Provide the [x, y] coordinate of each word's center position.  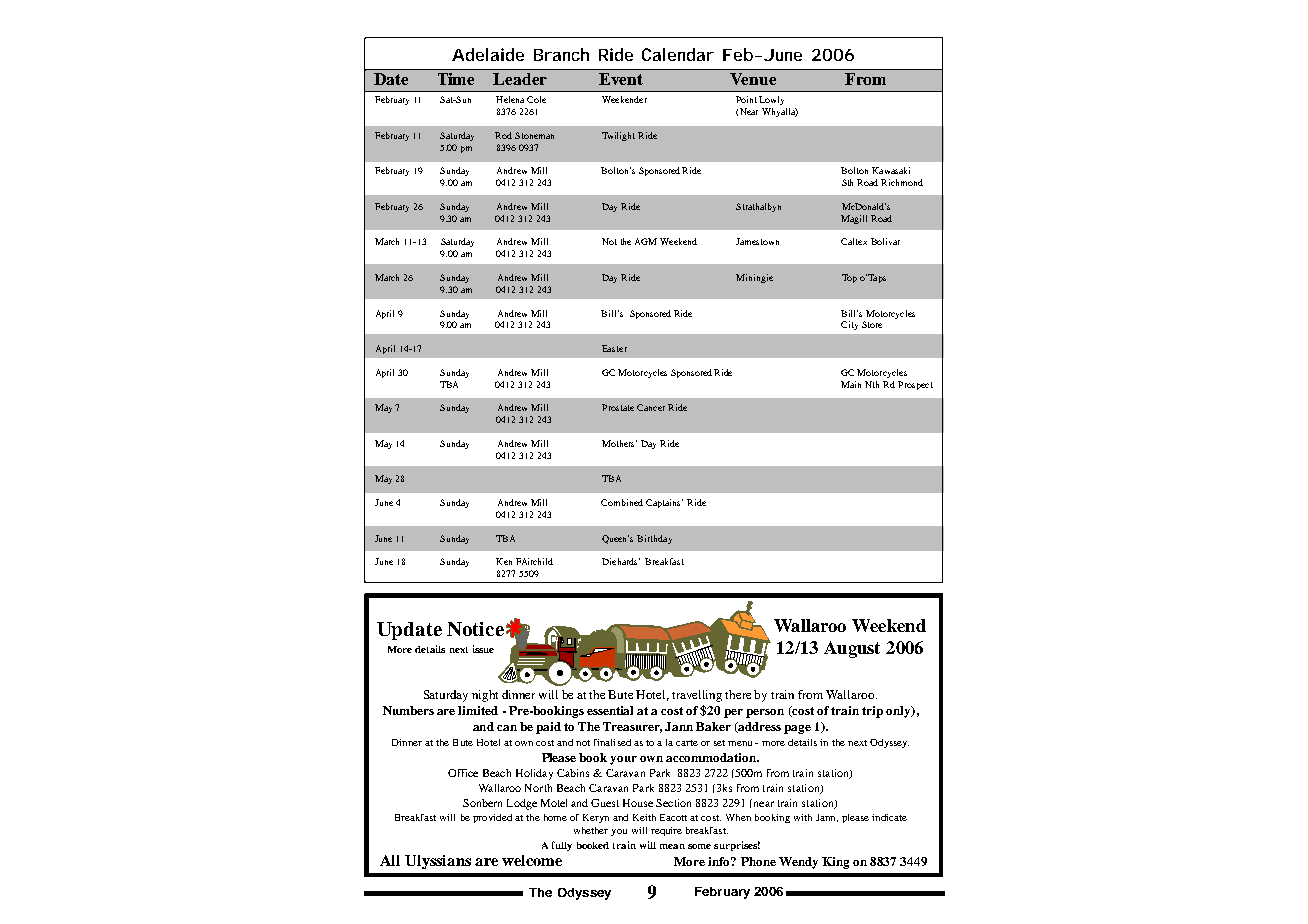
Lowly [771, 100]
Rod [503, 135]
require [666, 831]
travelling [697, 696]
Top [849, 278]
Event [621, 79]
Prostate [618, 407]
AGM [646, 241]
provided [492, 818]
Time [456, 79]
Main [851, 384]
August [852, 649]
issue [483, 649]
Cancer [651, 407]
